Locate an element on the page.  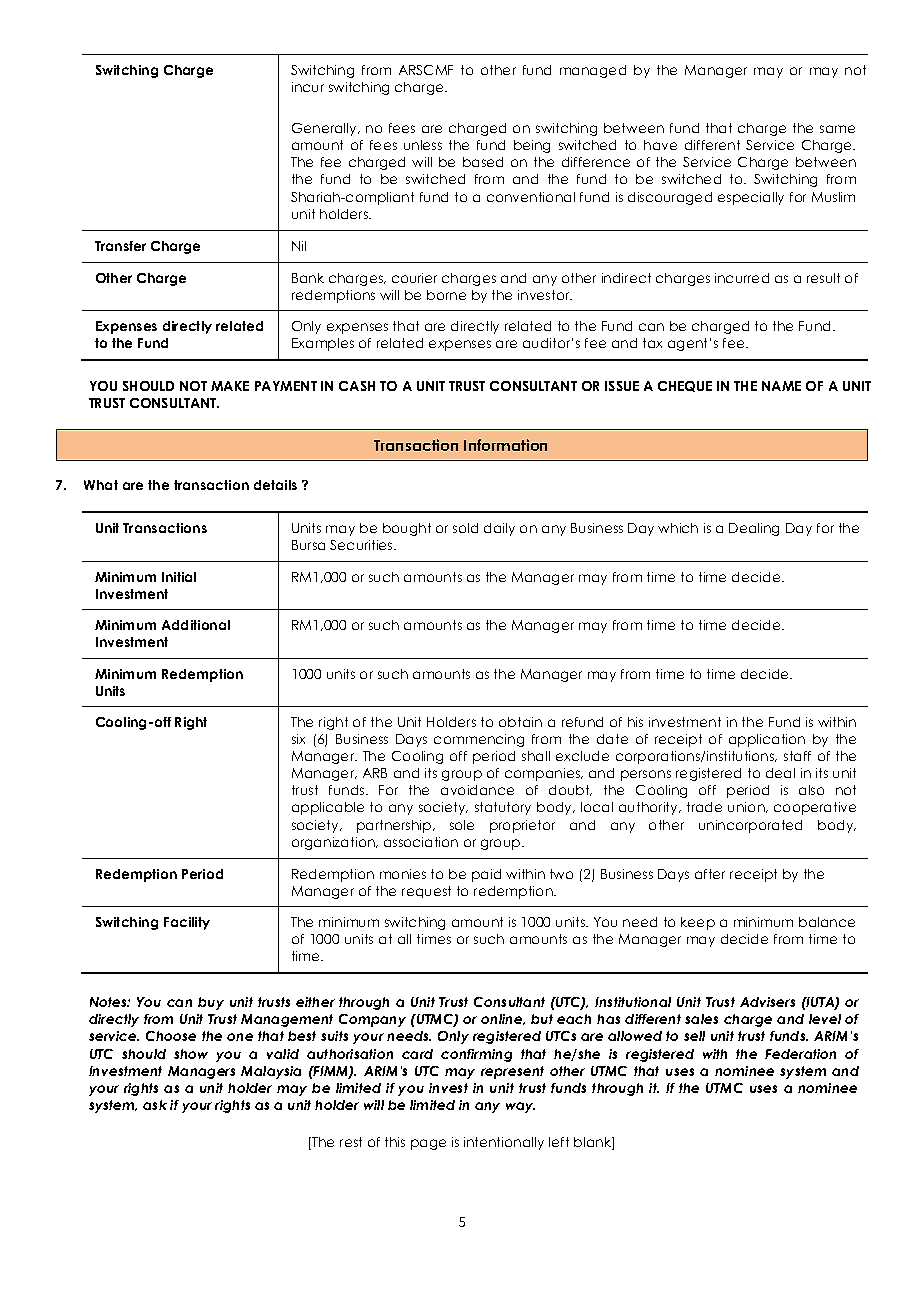
Facility is located at coordinates (187, 923).
